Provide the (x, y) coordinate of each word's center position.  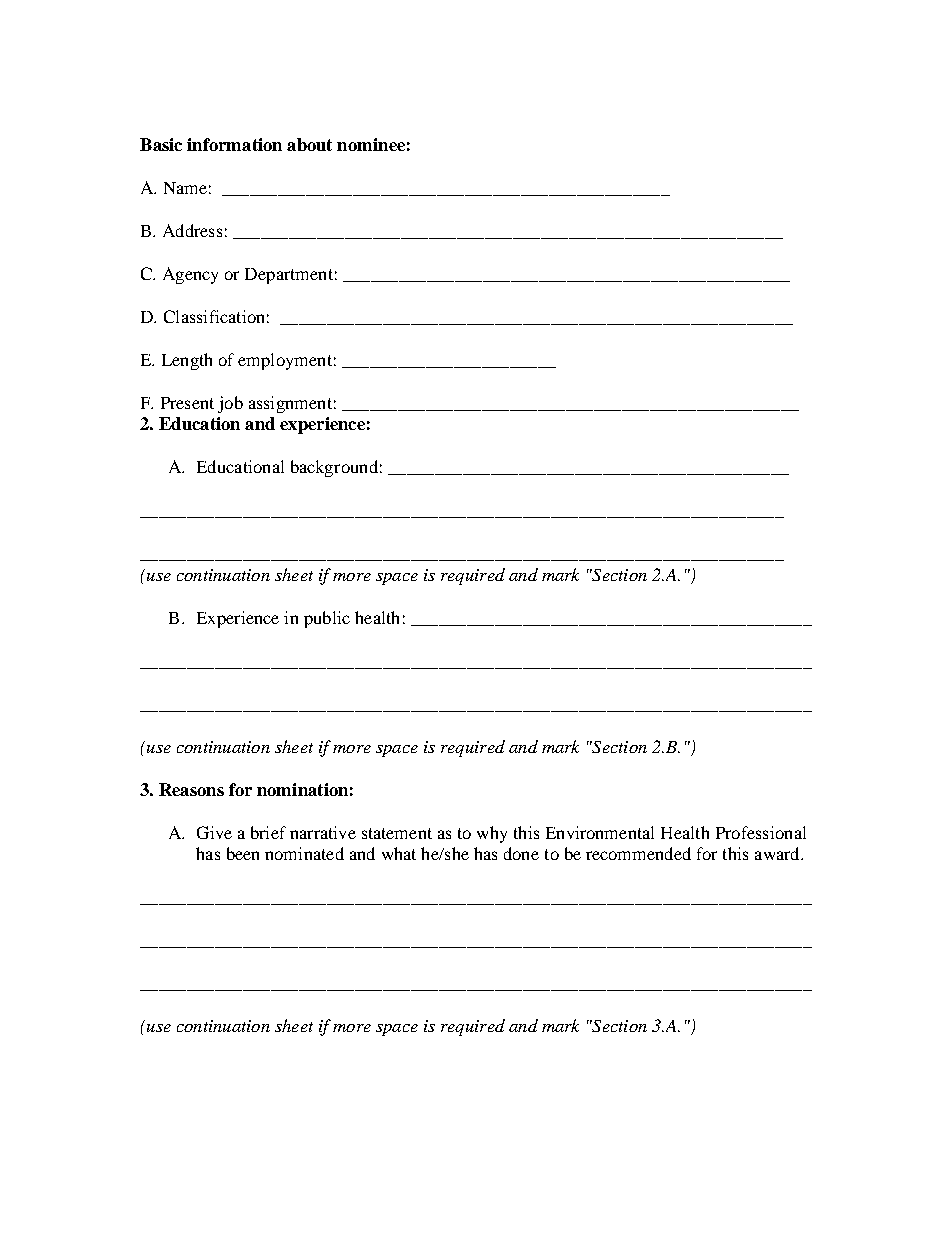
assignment (290, 404)
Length (187, 361)
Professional (761, 832)
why (492, 834)
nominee (371, 144)
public (327, 619)
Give (214, 832)
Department (289, 276)
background (334, 468)
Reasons (191, 789)
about (309, 144)
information (234, 144)
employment (285, 361)
